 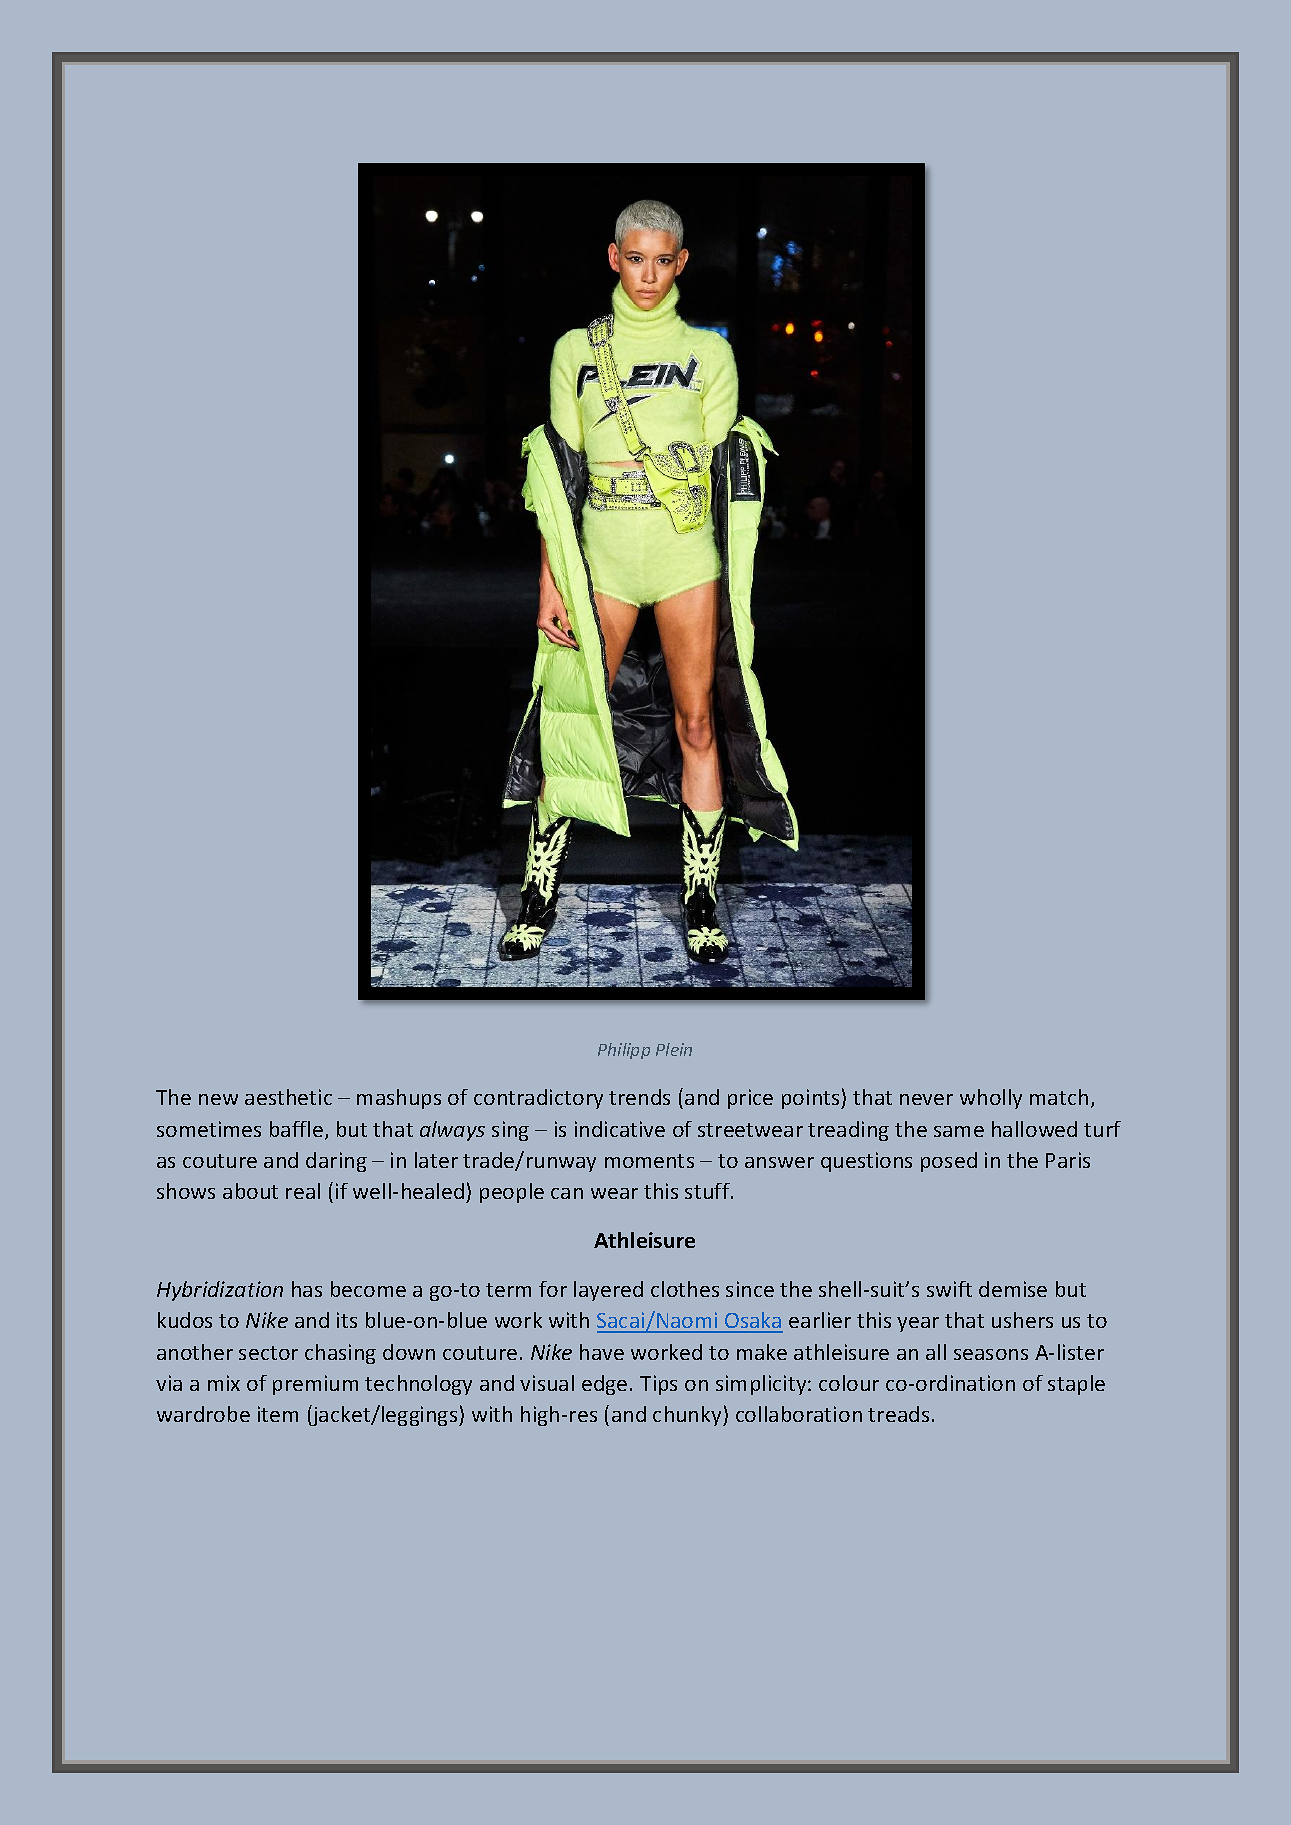 I want to click on baffle, so click(x=298, y=1130).
